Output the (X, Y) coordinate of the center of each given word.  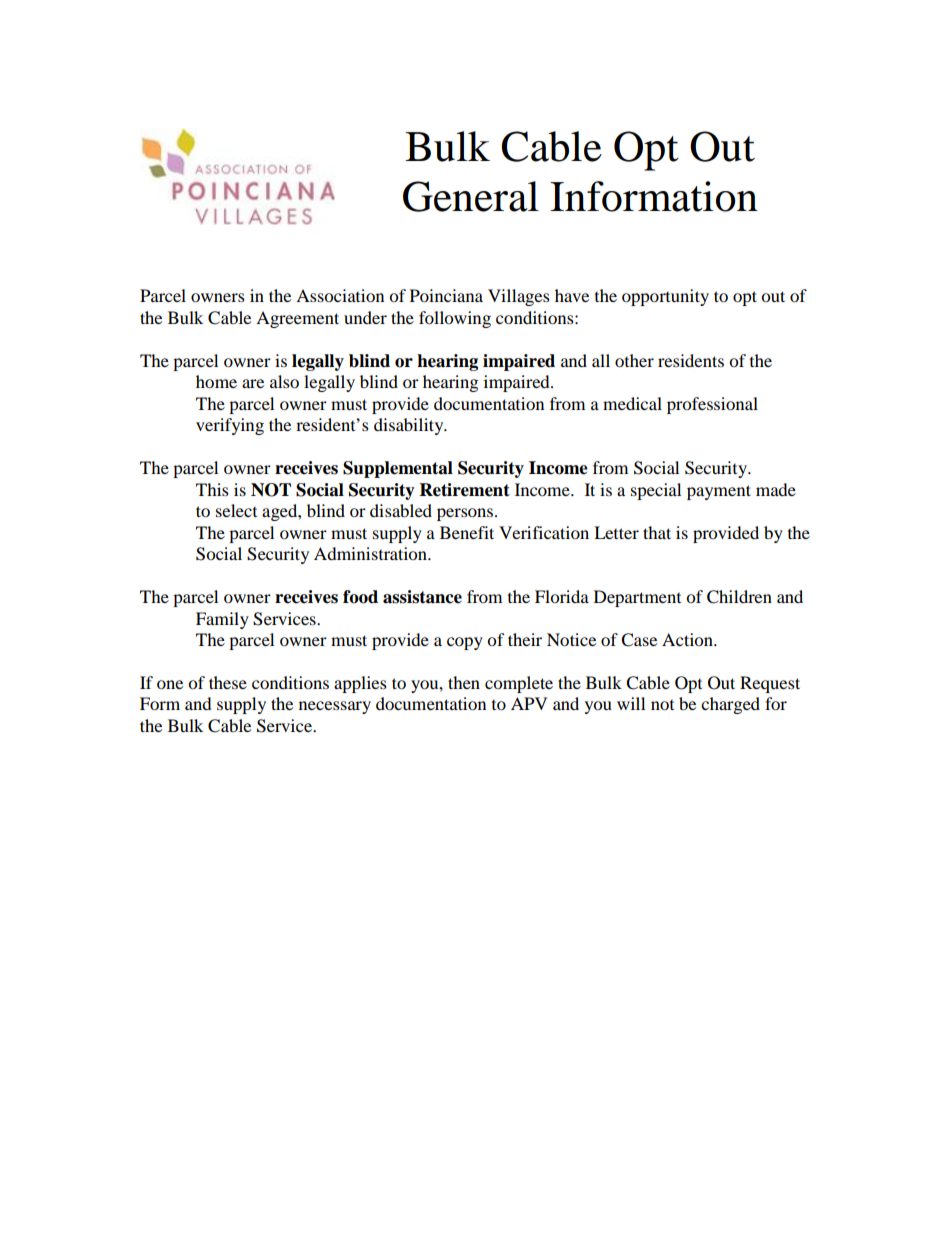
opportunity (665, 297)
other (634, 360)
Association (340, 295)
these (228, 682)
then (464, 682)
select (236, 510)
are (253, 383)
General (471, 196)
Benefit (467, 532)
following (455, 319)
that (657, 532)
